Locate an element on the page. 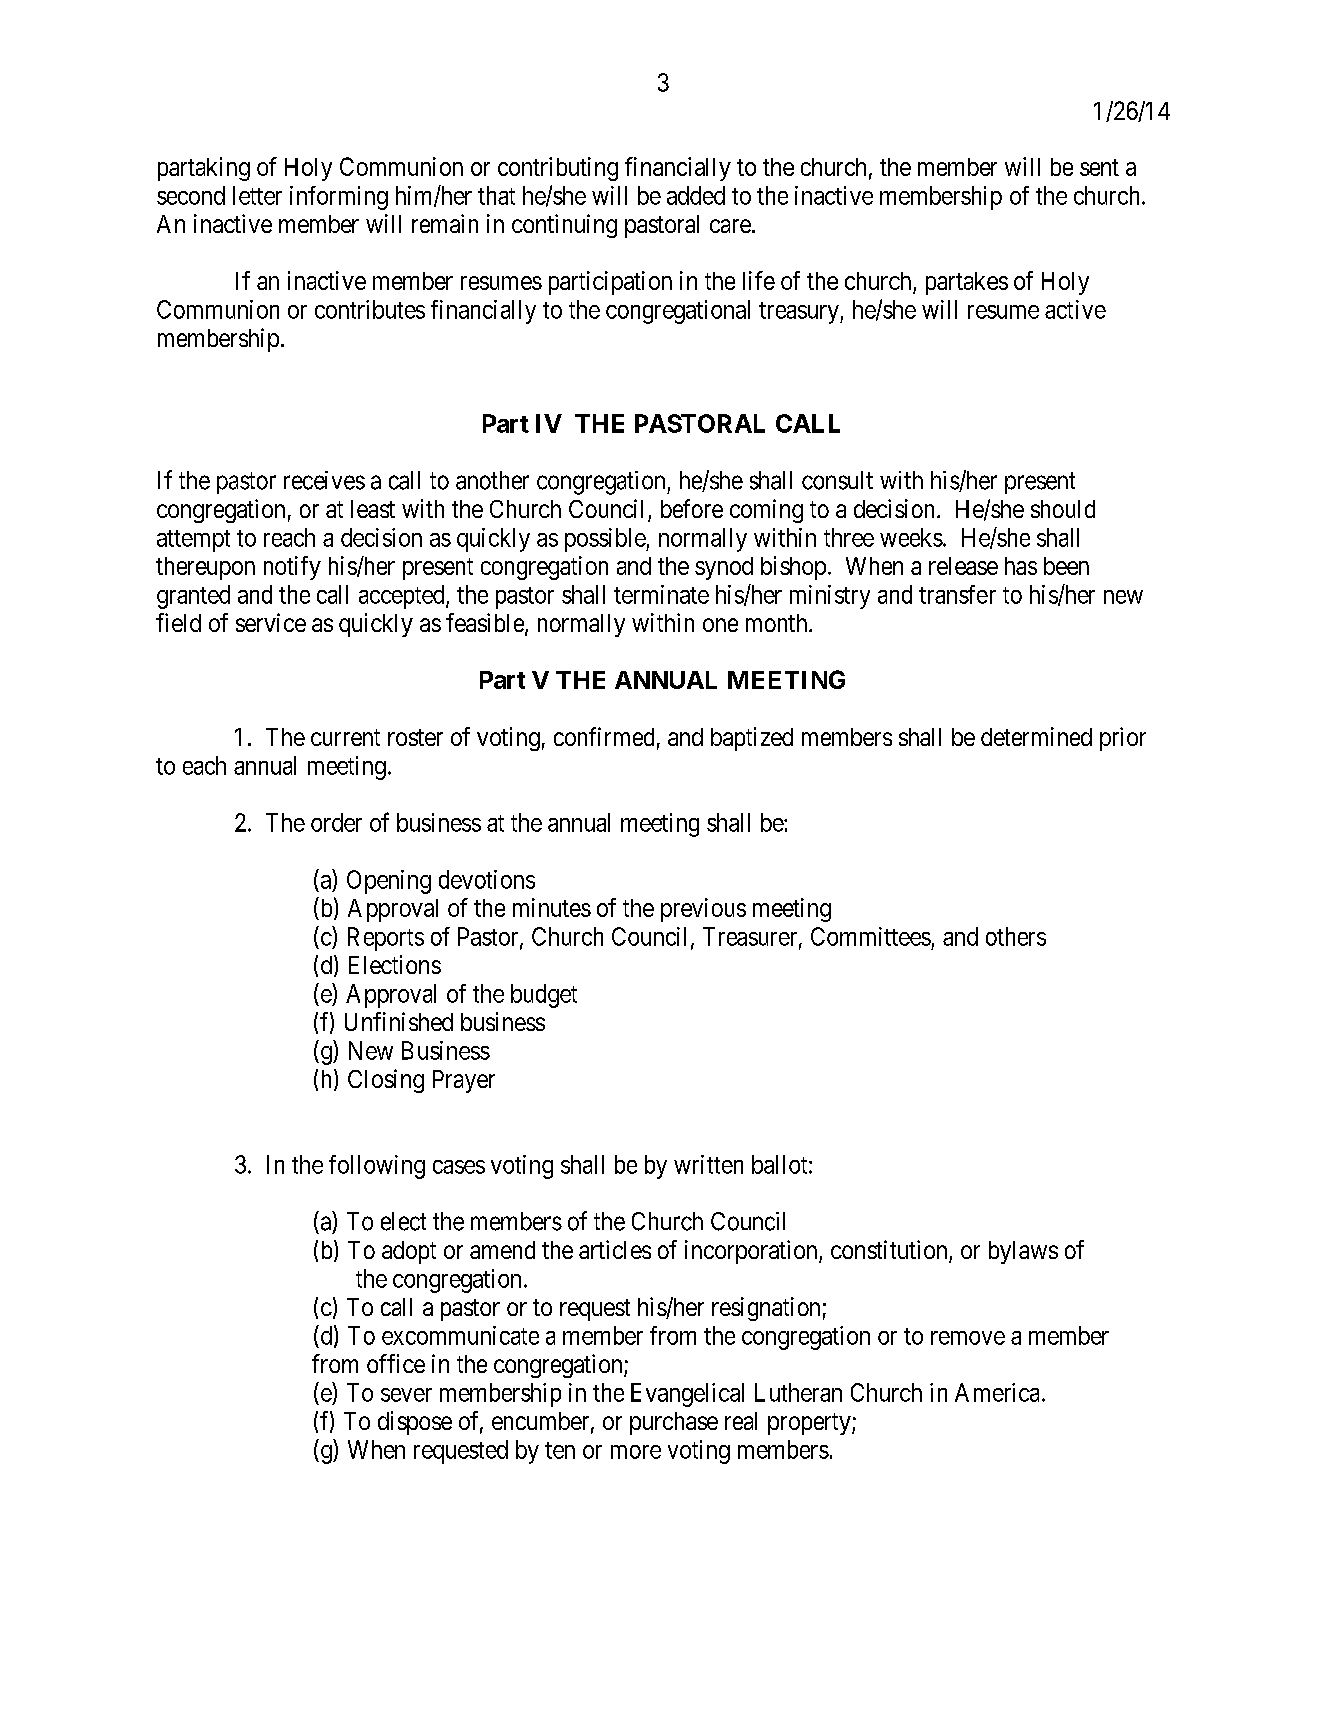  Closing is located at coordinates (386, 1081).
